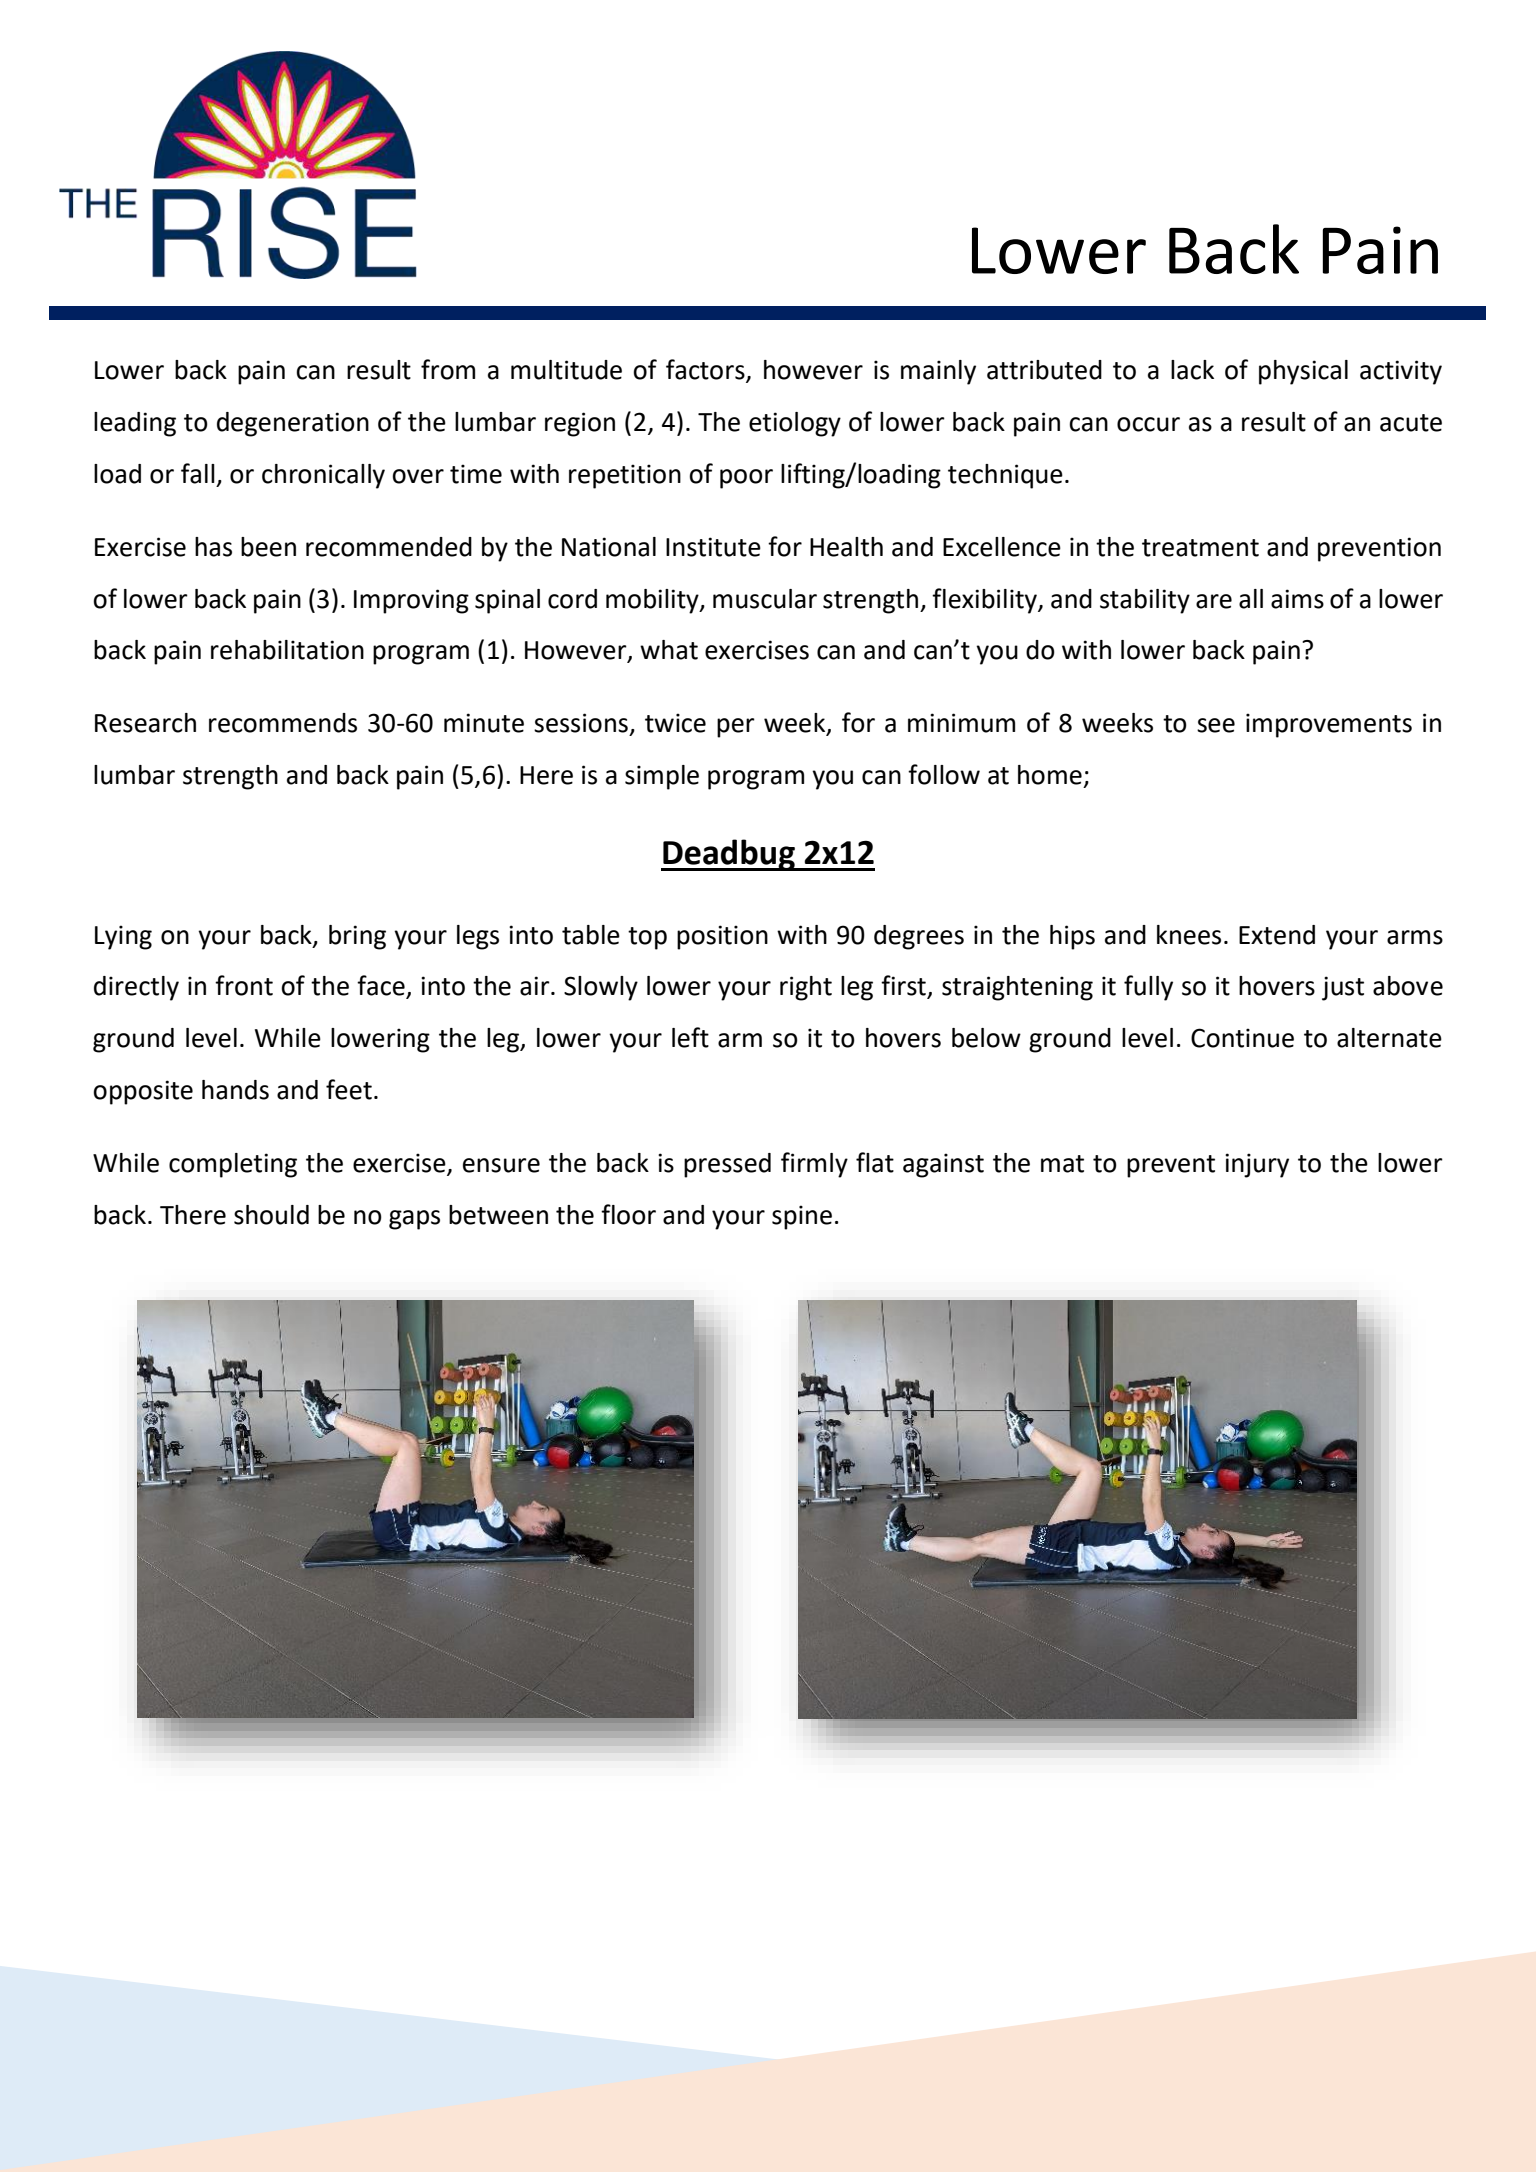 This document has width=1536, height=2172. What do you see at coordinates (669, 650) in the document?
I see `what` at bounding box center [669, 650].
